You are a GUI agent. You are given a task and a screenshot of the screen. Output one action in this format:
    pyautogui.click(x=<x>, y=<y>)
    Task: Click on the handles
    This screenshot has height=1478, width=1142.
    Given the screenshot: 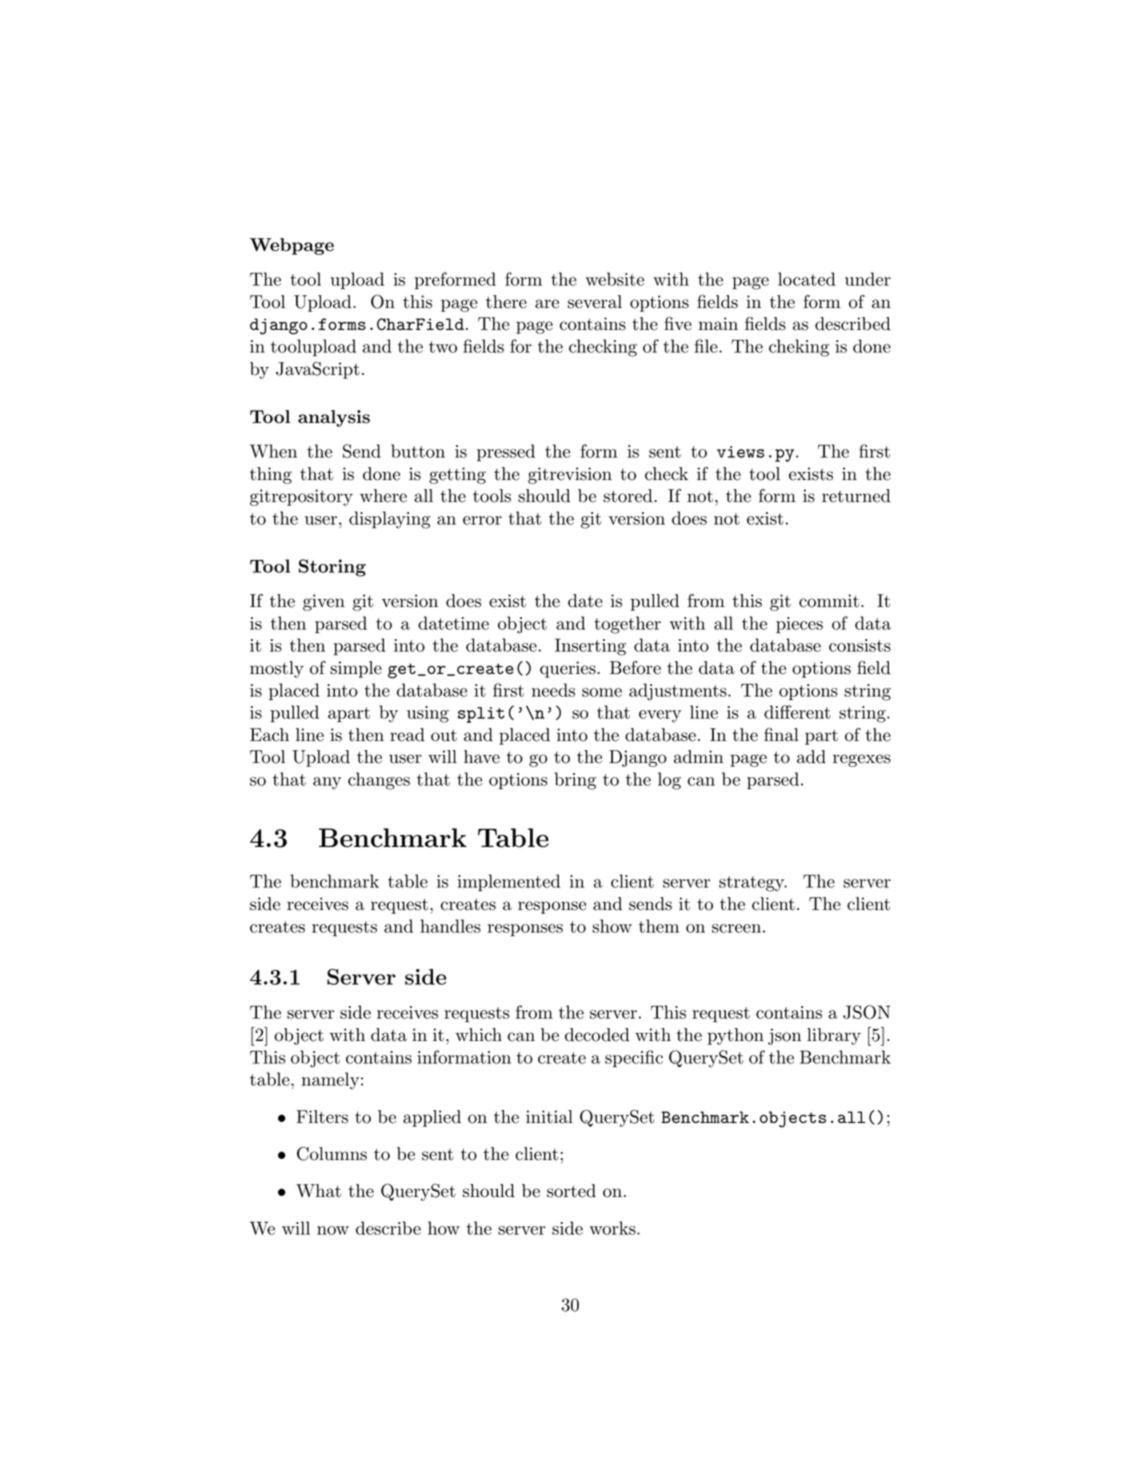 What is the action you would take?
    pyautogui.click(x=450, y=926)
